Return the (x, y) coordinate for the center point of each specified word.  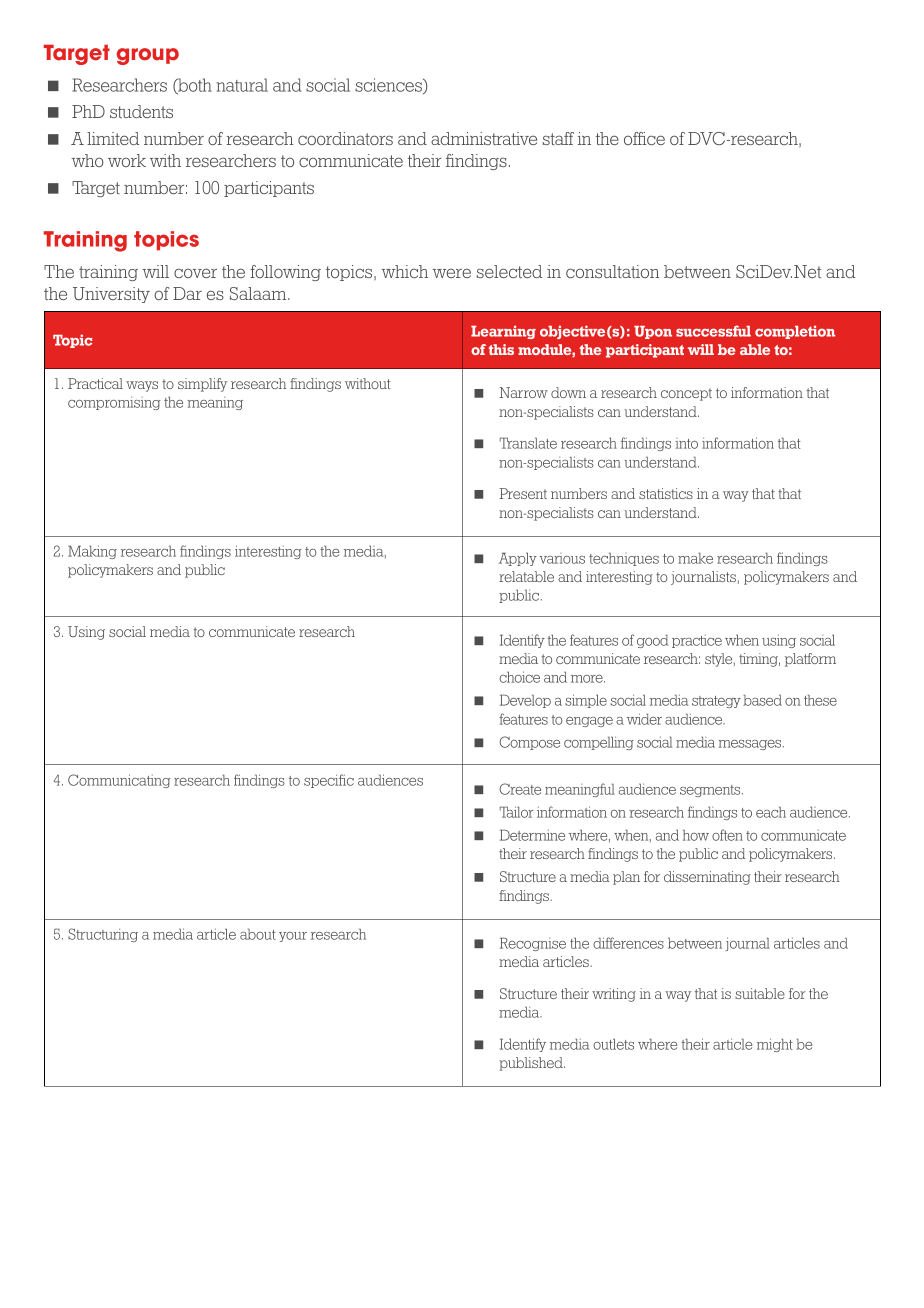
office (644, 138)
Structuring (103, 935)
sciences (389, 86)
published (532, 1064)
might (775, 1045)
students (141, 111)
